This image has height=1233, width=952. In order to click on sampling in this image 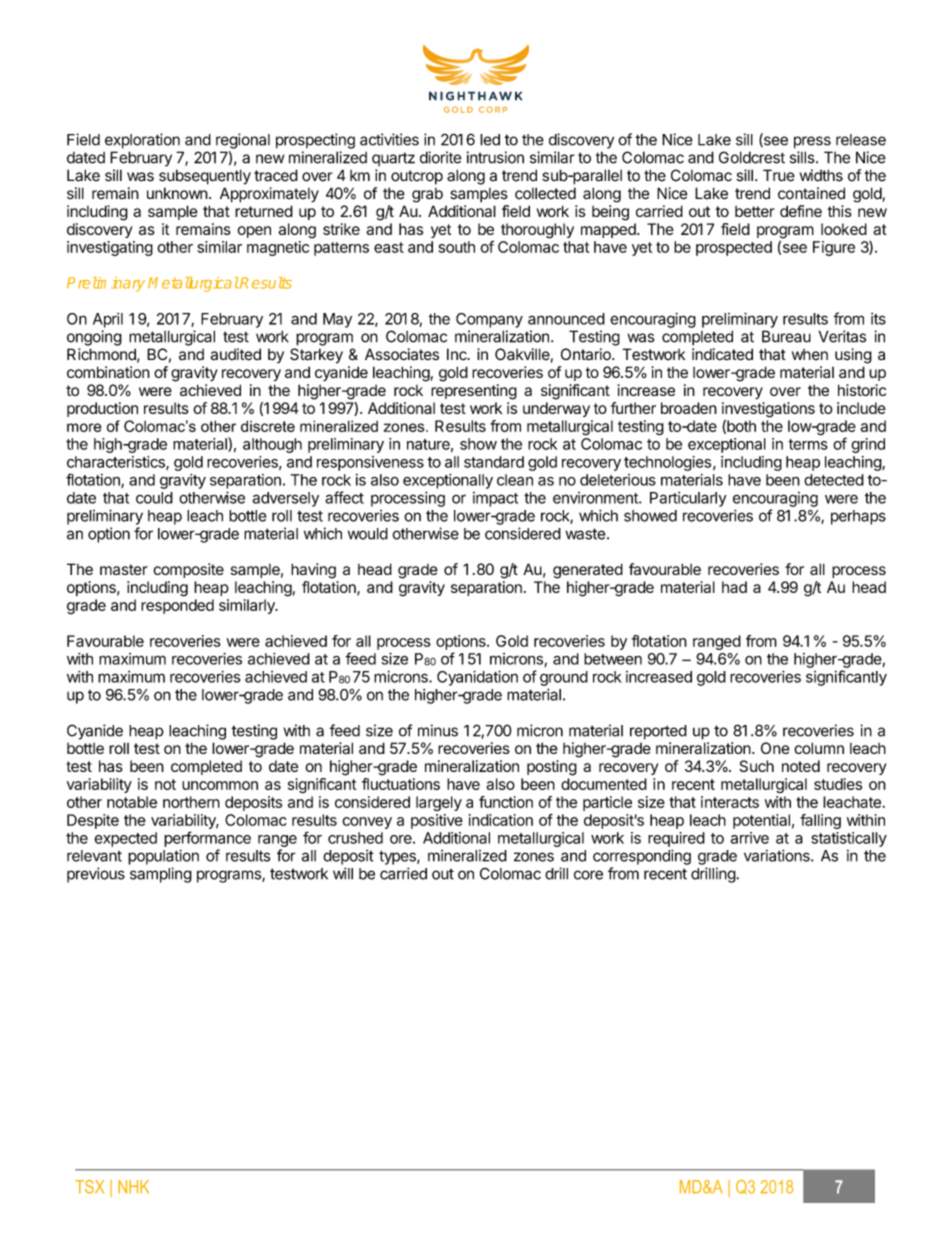, I will do `click(161, 875)`.
